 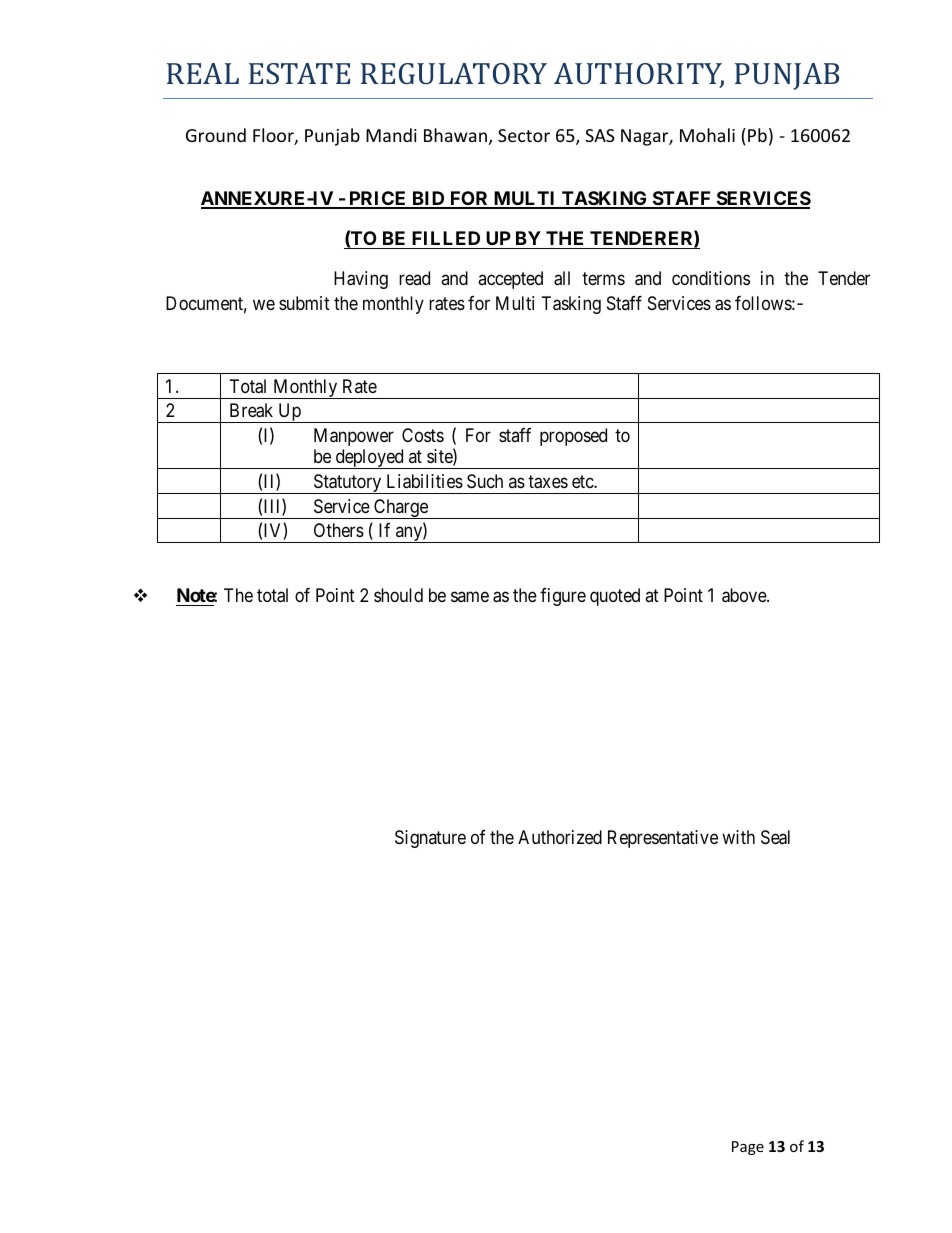 What do you see at coordinates (560, 837) in the screenshot?
I see `Authorized` at bounding box center [560, 837].
